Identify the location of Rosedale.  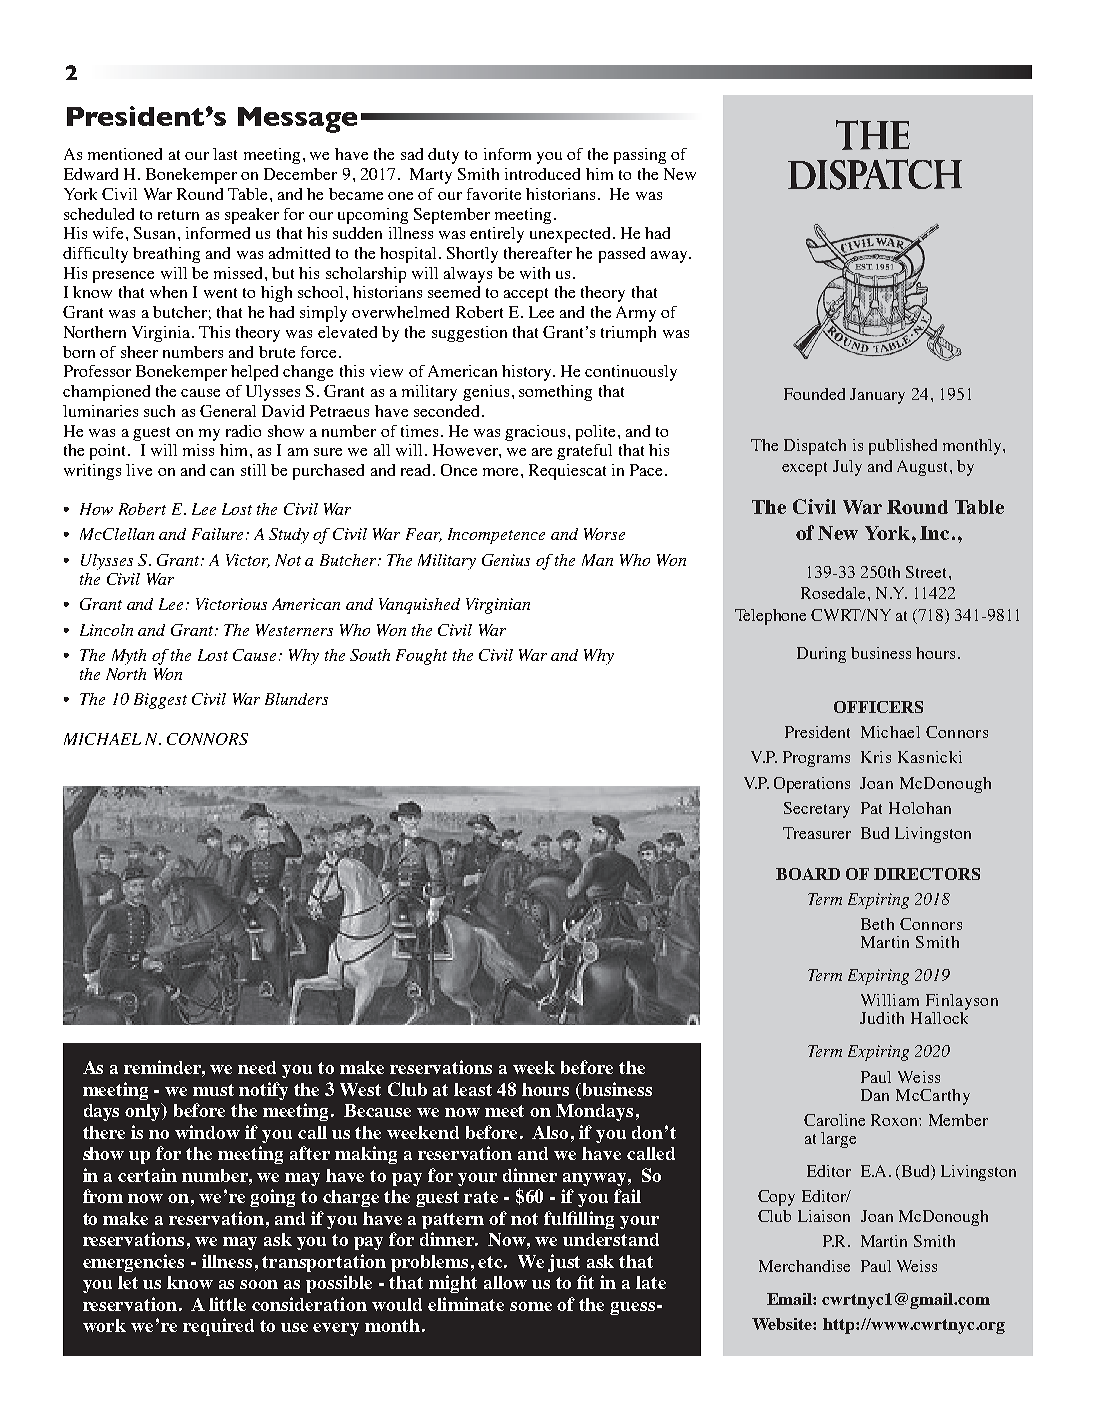
(833, 593).
